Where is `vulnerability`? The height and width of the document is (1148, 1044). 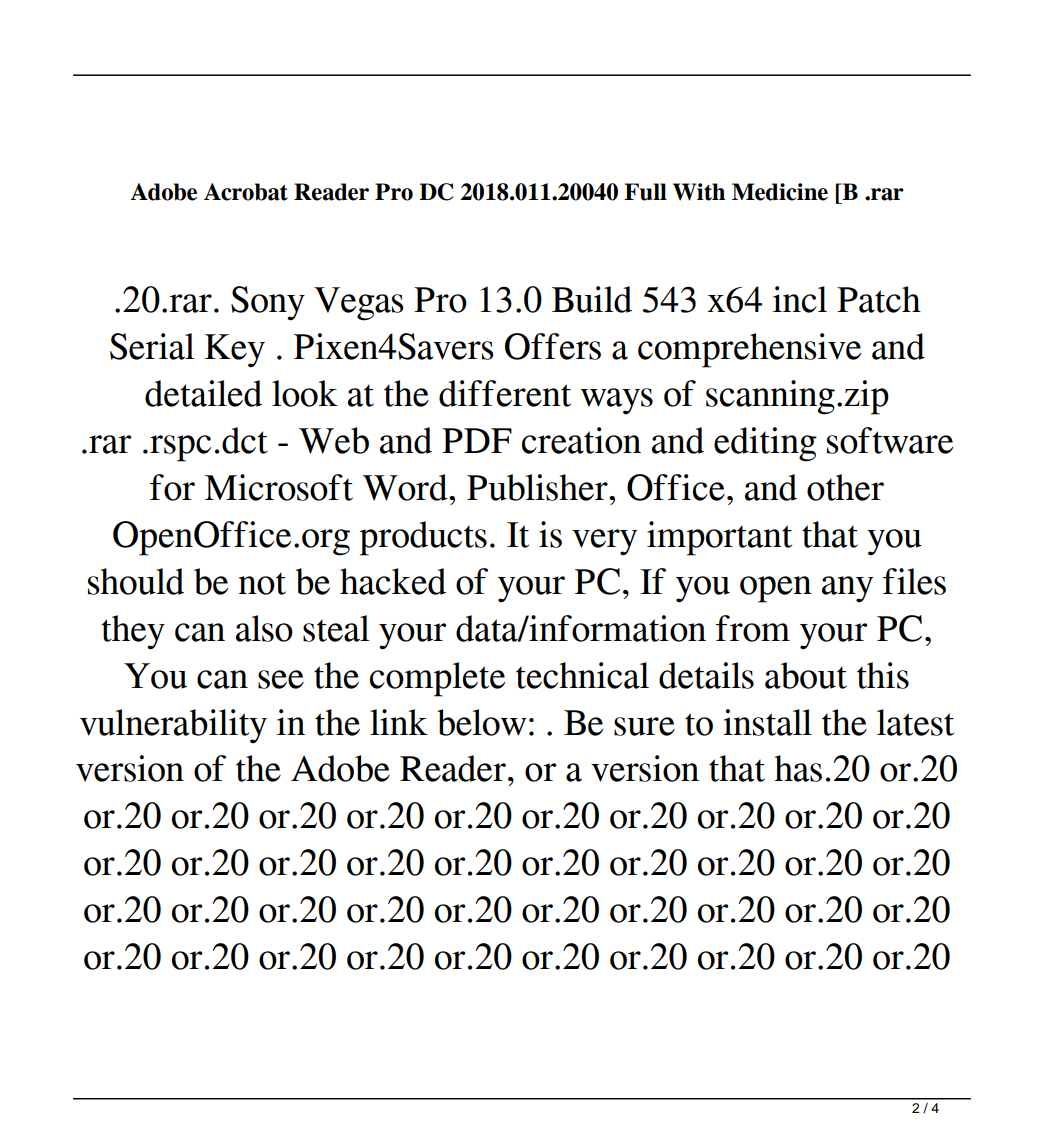 vulnerability is located at coordinates (173, 726).
